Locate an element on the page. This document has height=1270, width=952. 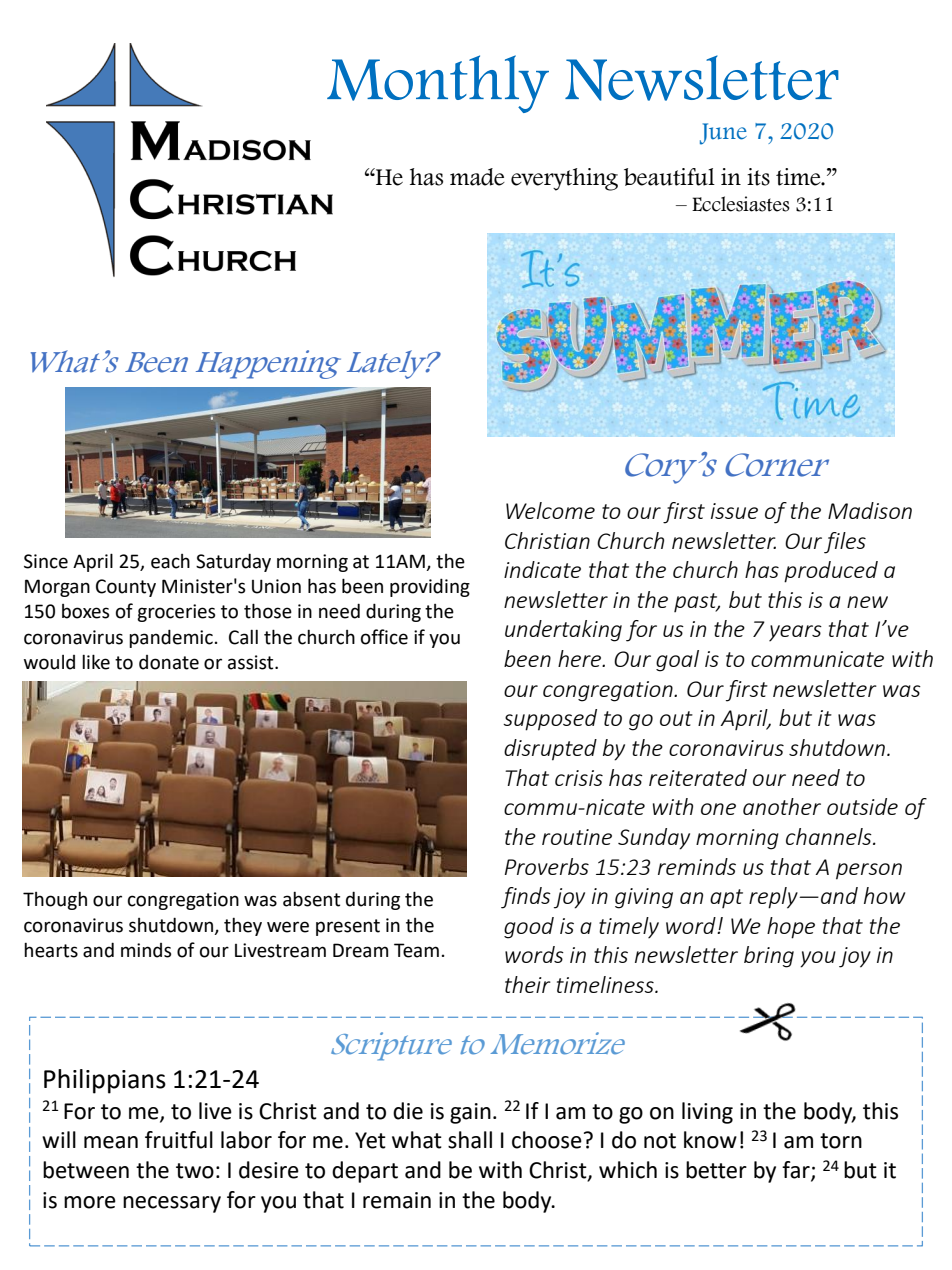
Monthly is located at coordinates (438, 84).
